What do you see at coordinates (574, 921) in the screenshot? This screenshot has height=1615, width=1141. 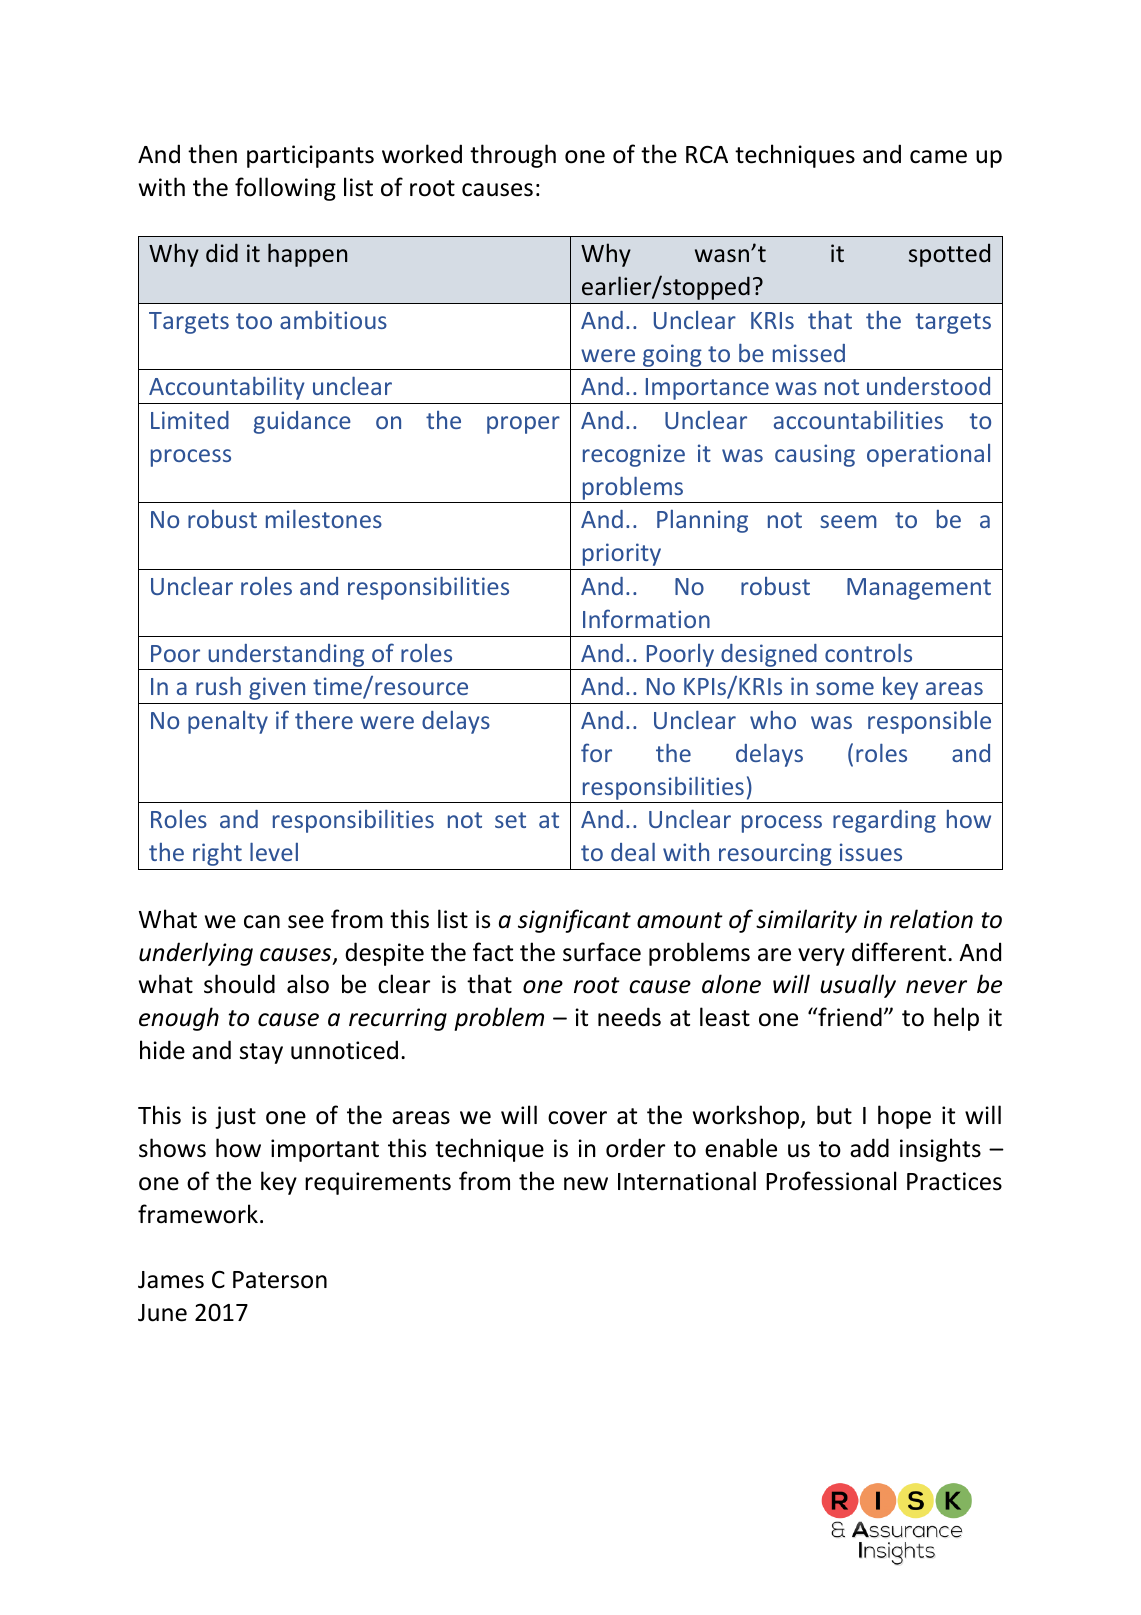 I see `significant` at bounding box center [574, 921].
